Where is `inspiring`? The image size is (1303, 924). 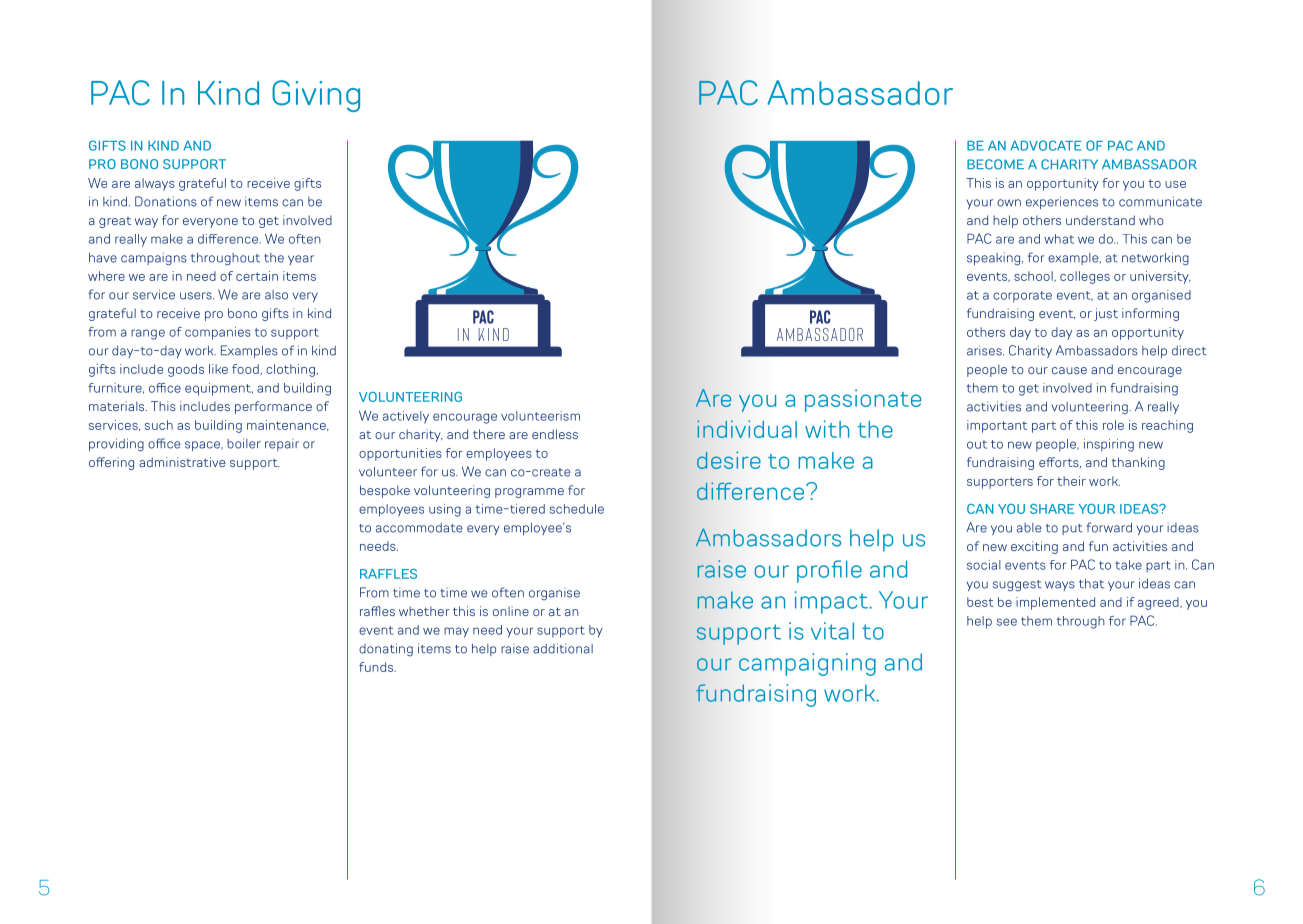
inspiring is located at coordinates (1109, 445).
